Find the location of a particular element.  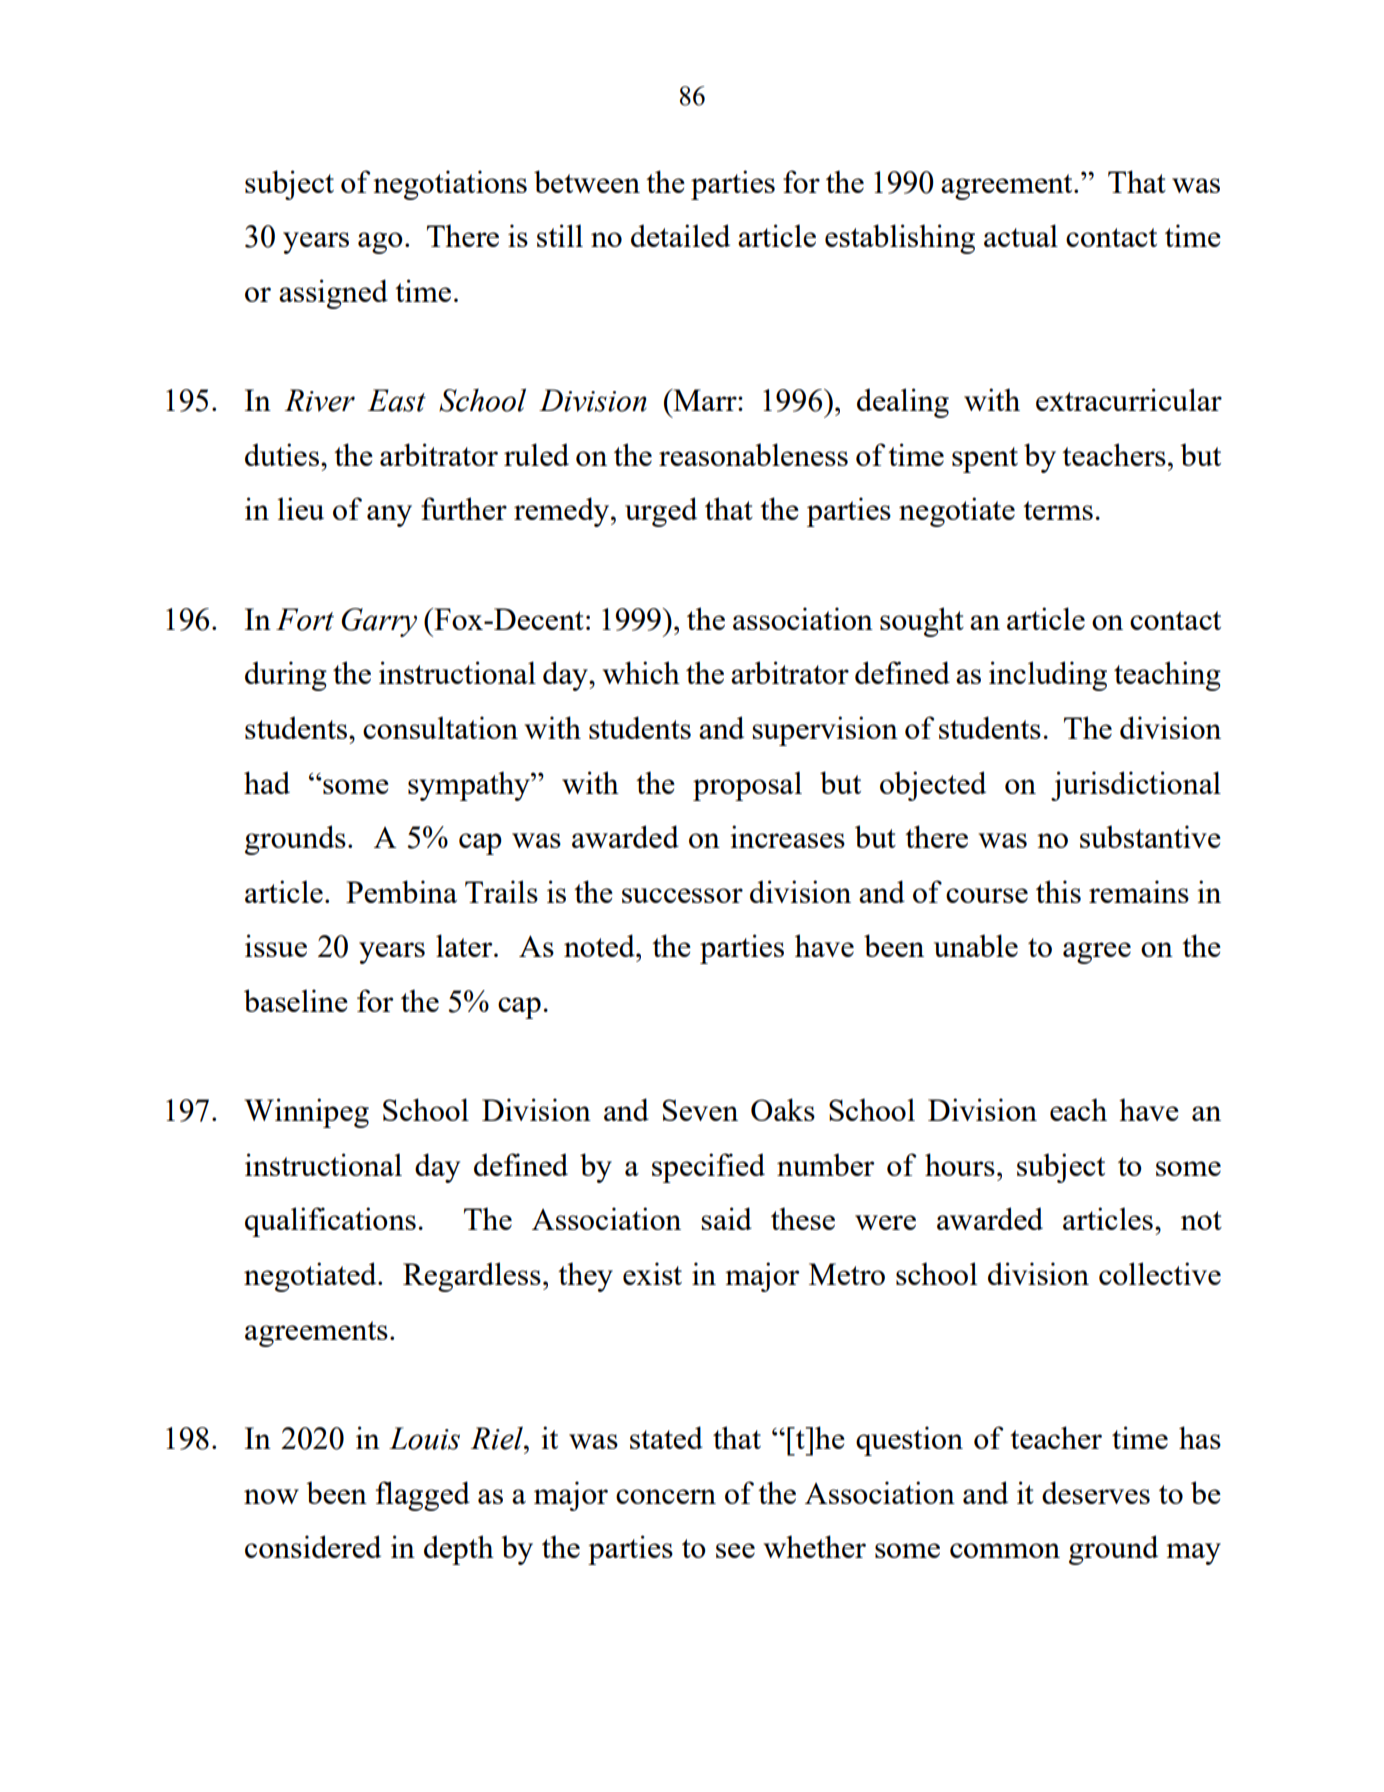

flagged is located at coordinates (423, 1496).
